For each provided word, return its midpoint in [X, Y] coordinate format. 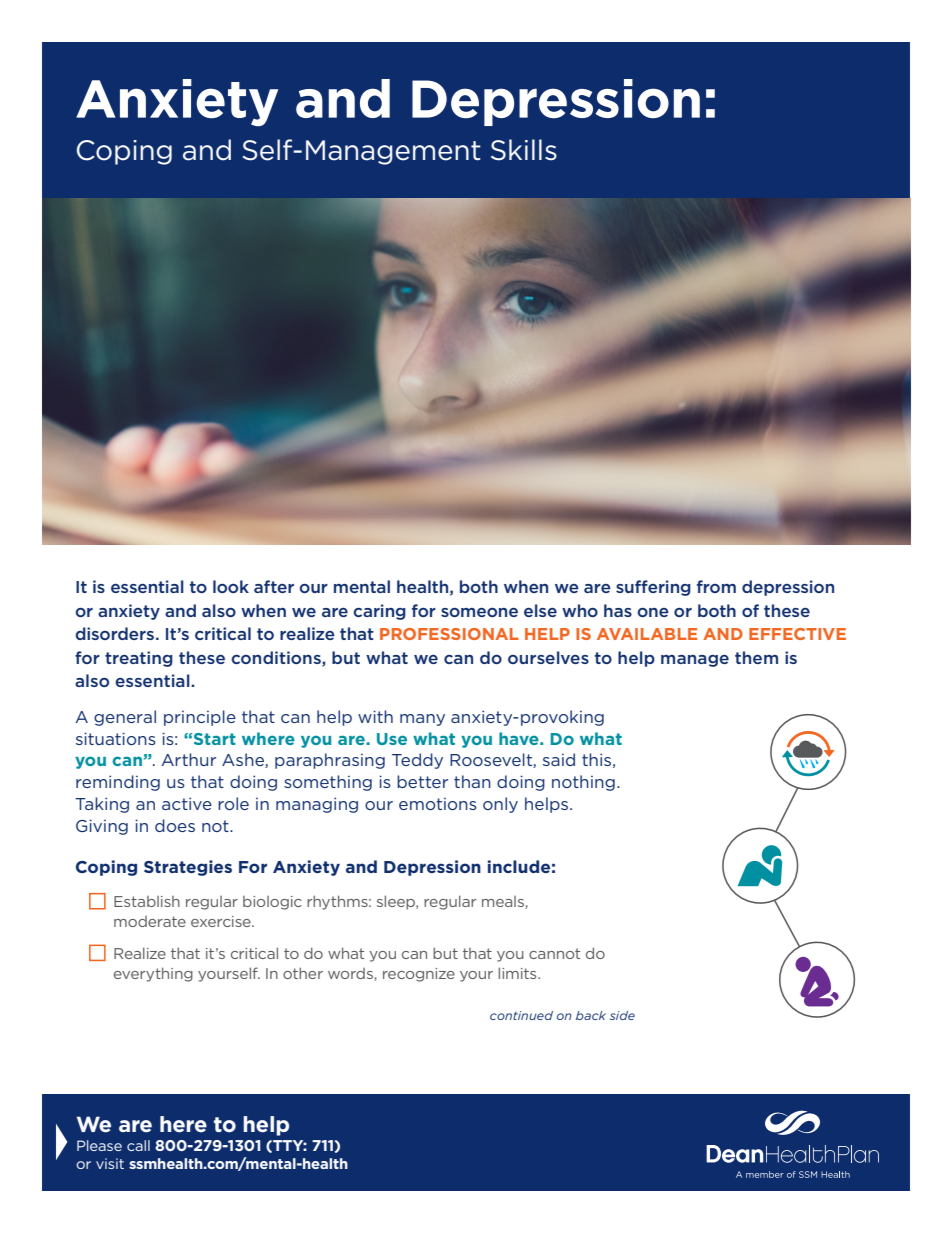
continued [521, 1015]
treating [139, 659]
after [274, 586]
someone [479, 612]
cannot [554, 953]
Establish [147, 901]
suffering [653, 588]
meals [504, 902]
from [716, 586]
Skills [524, 150]
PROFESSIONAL [449, 634]
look [231, 586]
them [756, 657]
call [138, 1145]
